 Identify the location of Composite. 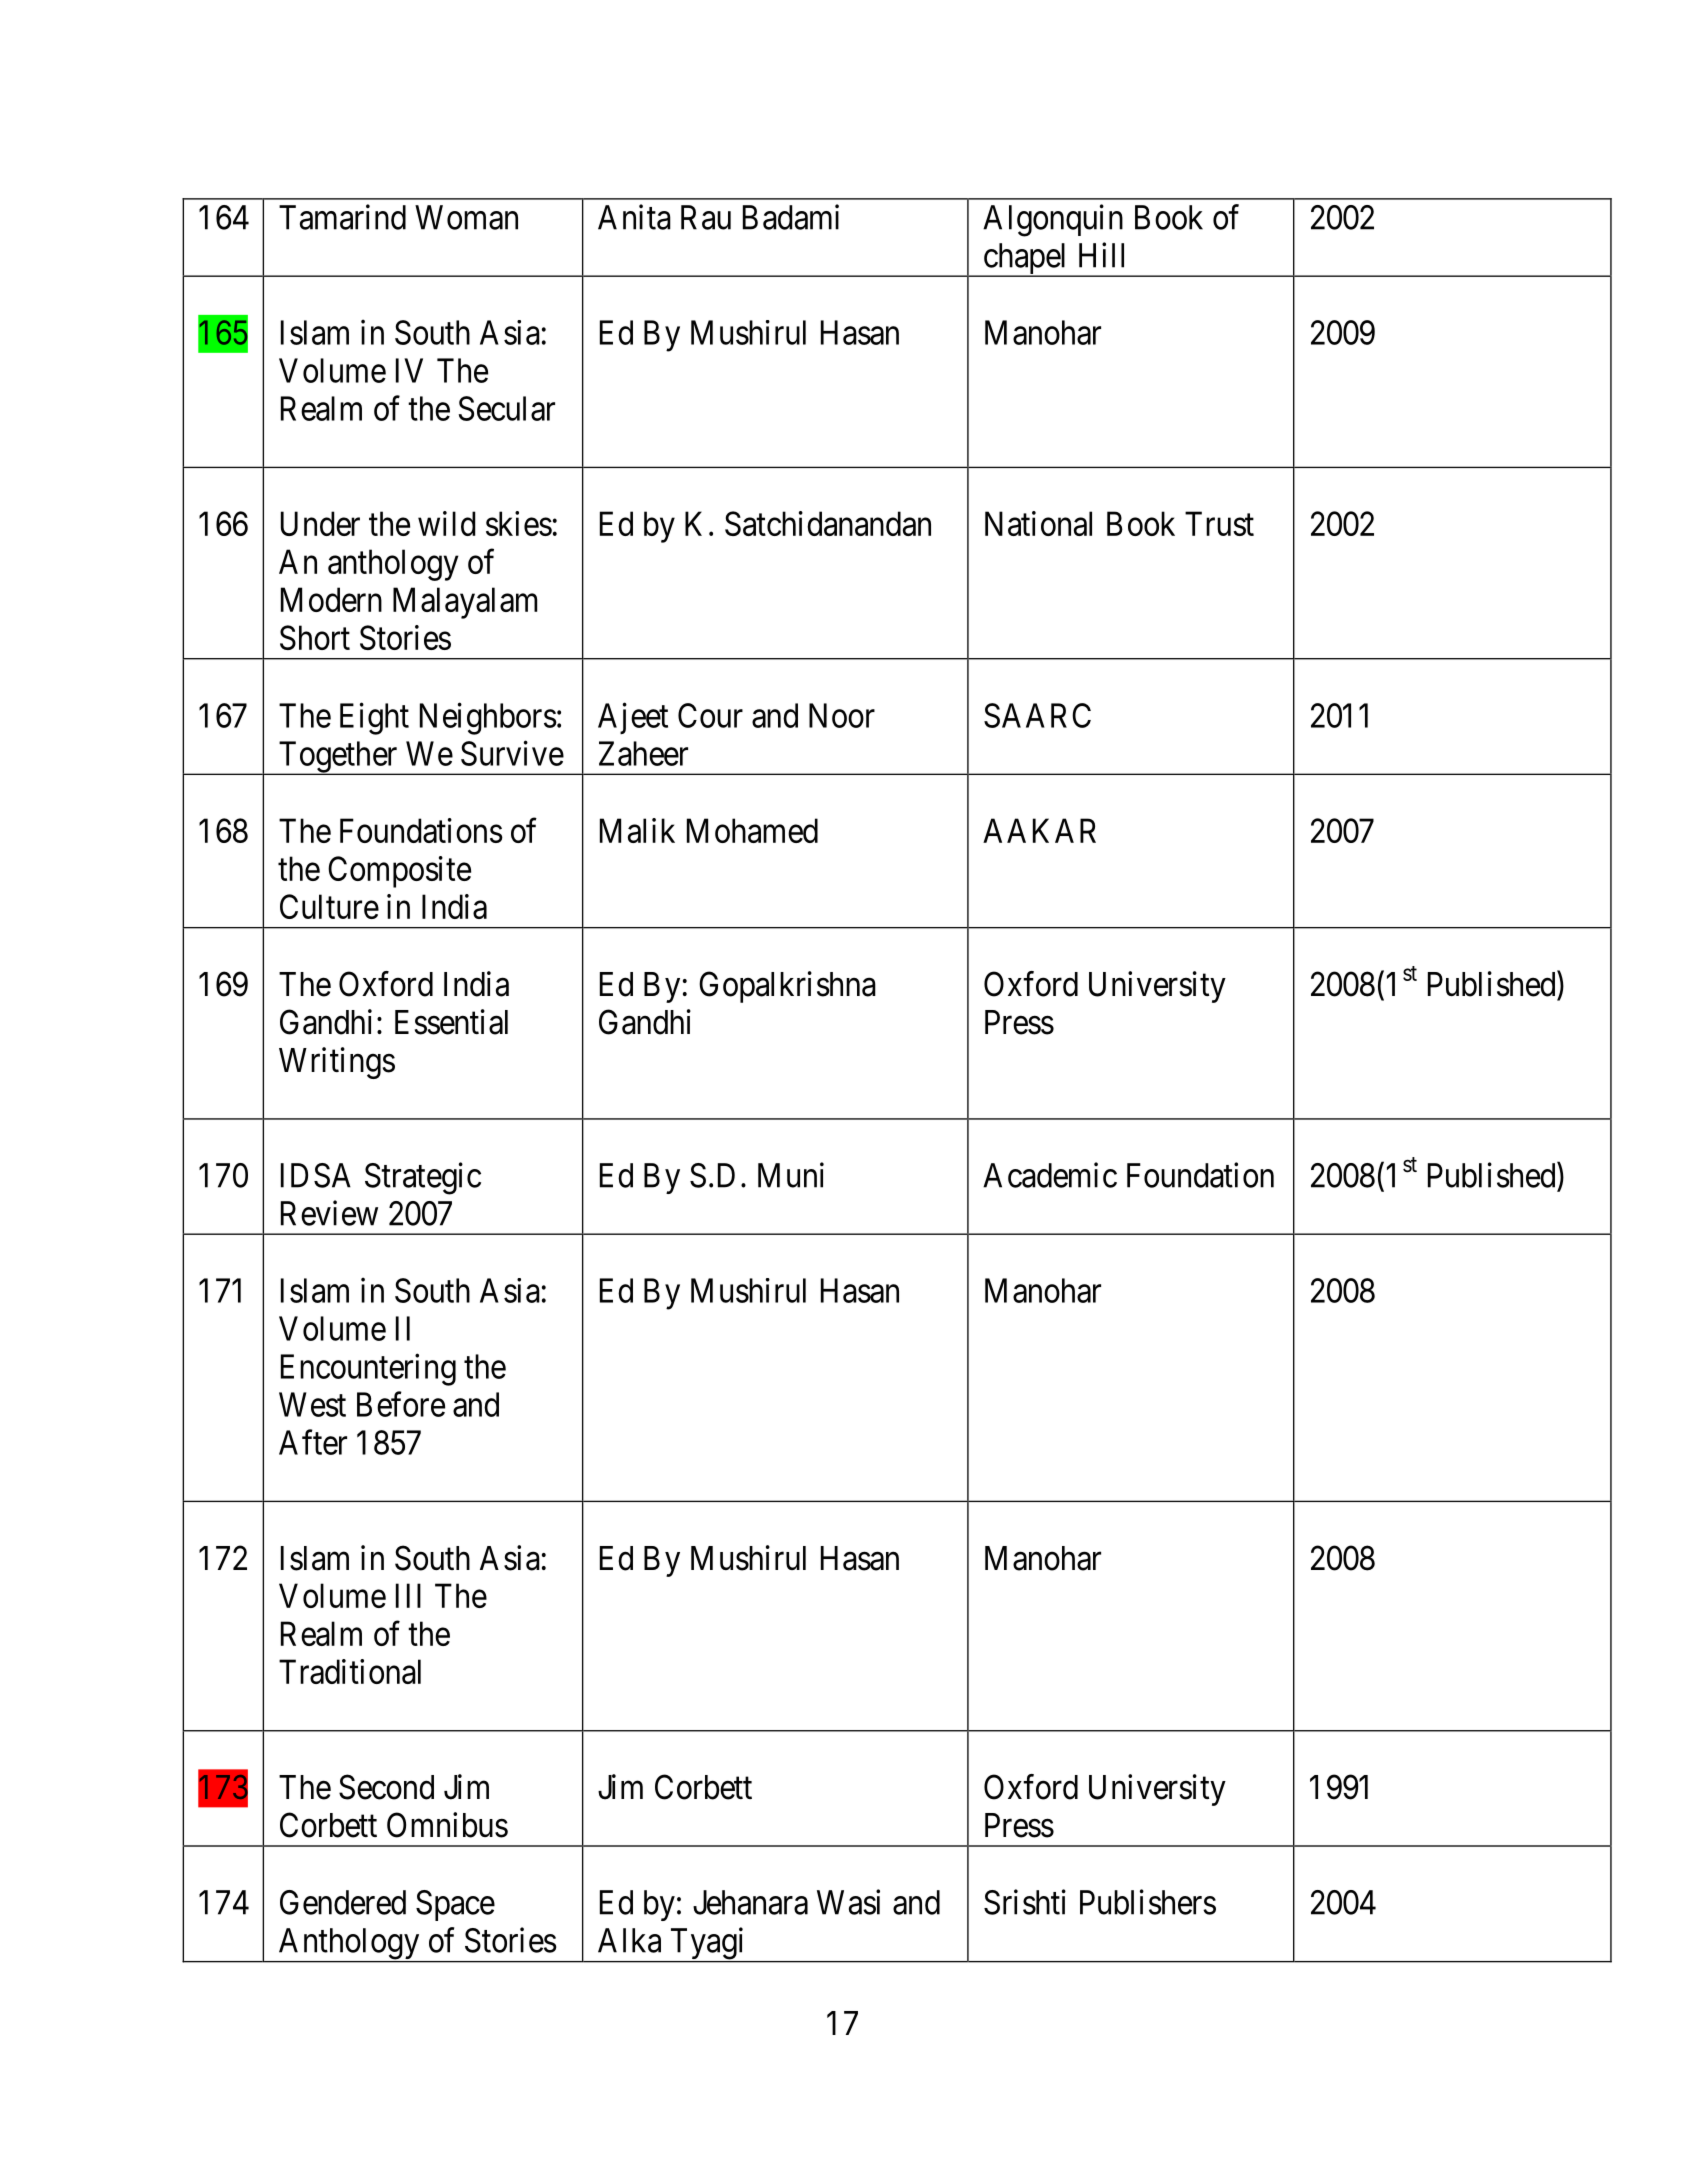
(399, 872).
